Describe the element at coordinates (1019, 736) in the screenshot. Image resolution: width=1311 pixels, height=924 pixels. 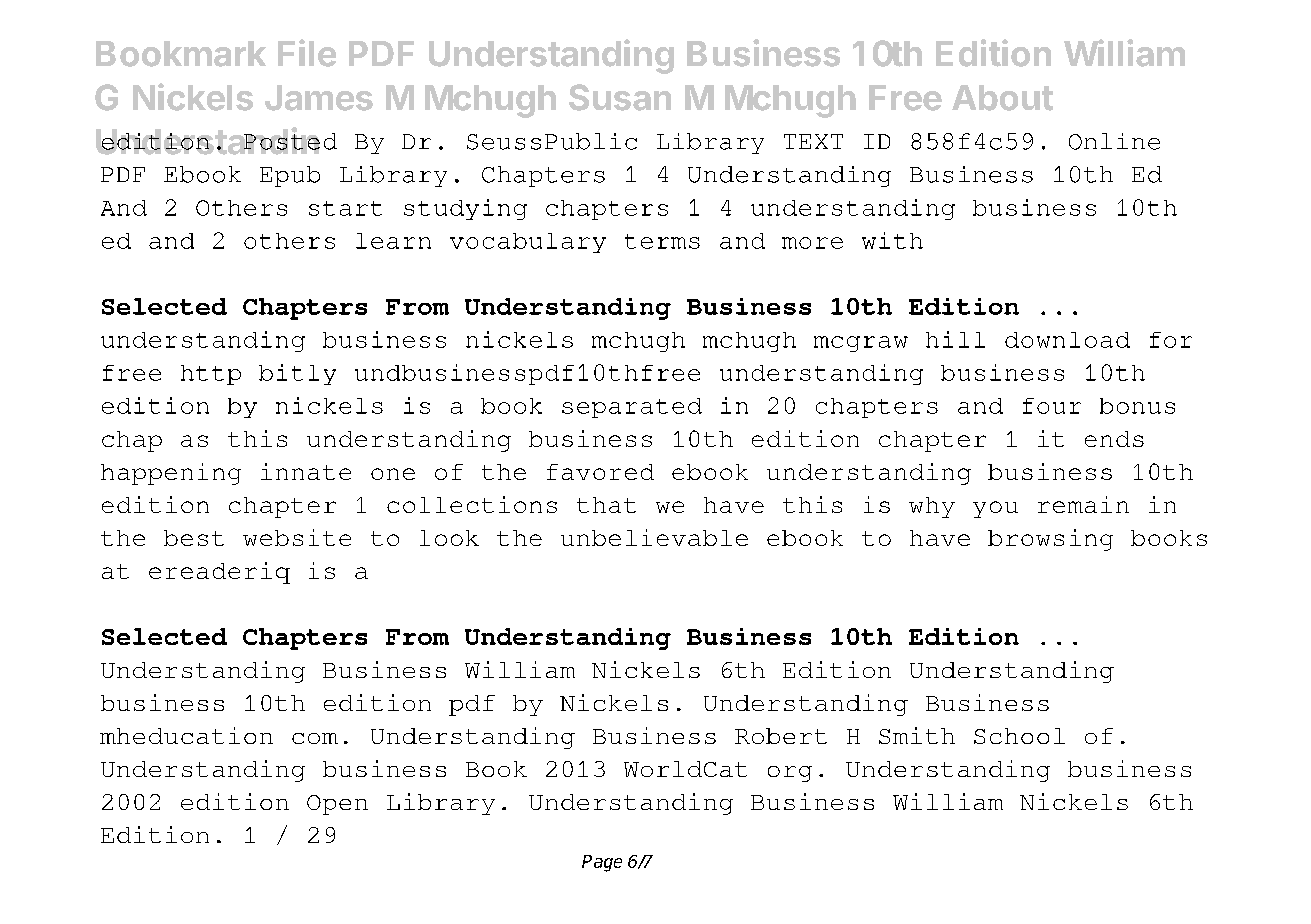
I see `School` at that location.
